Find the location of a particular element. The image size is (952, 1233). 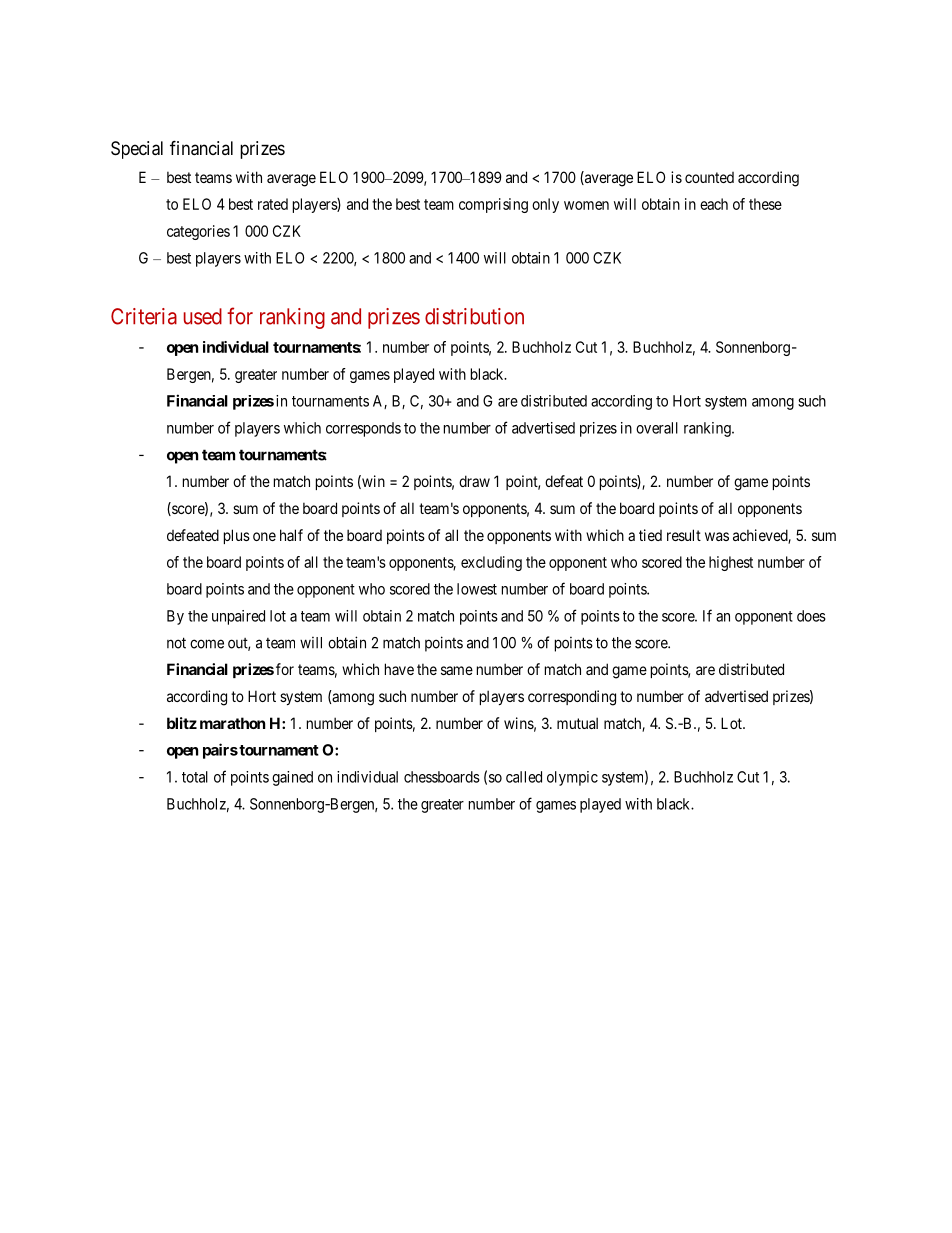

draw is located at coordinates (474, 481).
